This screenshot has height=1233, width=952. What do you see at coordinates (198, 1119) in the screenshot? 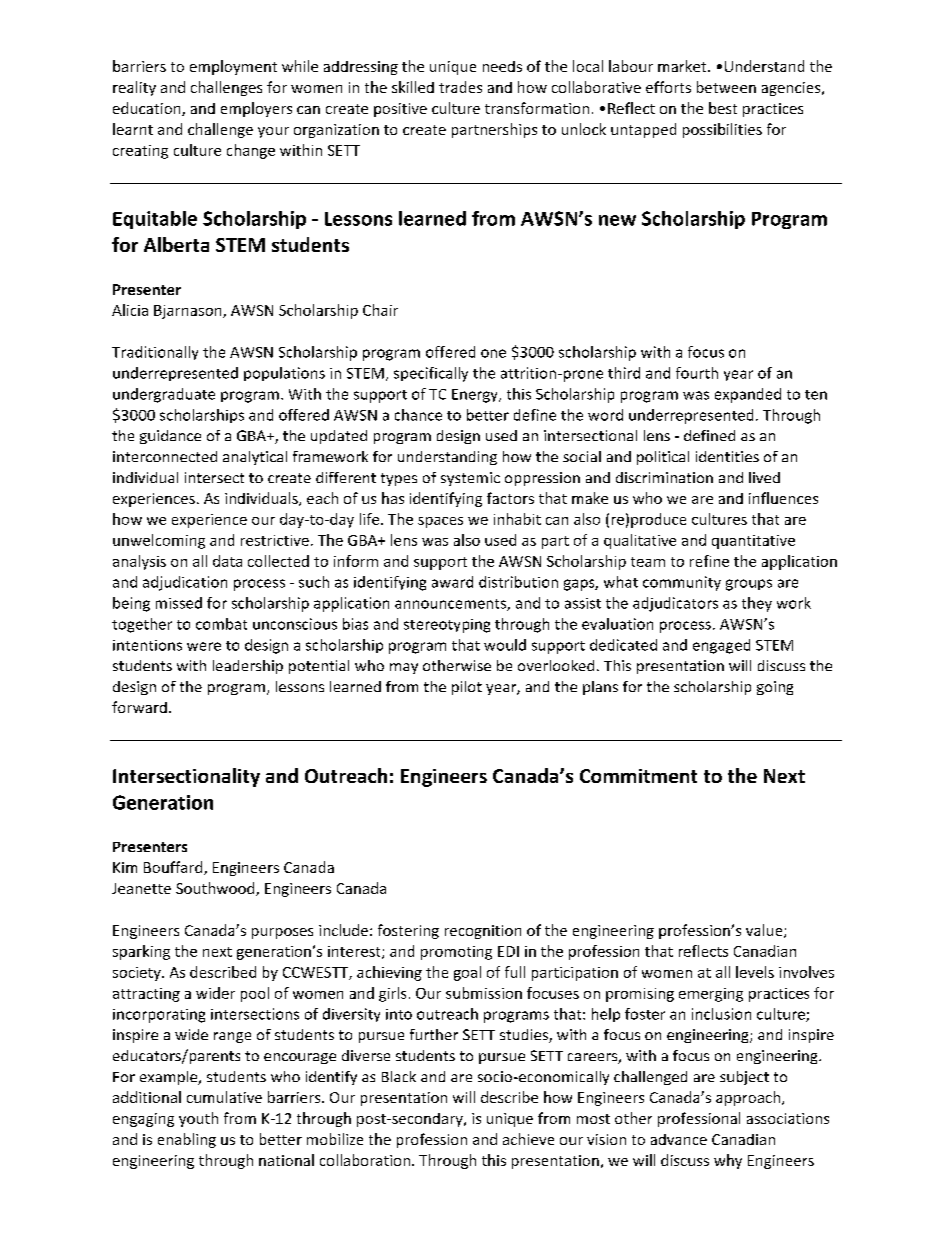
I see `youth` at bounding box center [198, 1119].
